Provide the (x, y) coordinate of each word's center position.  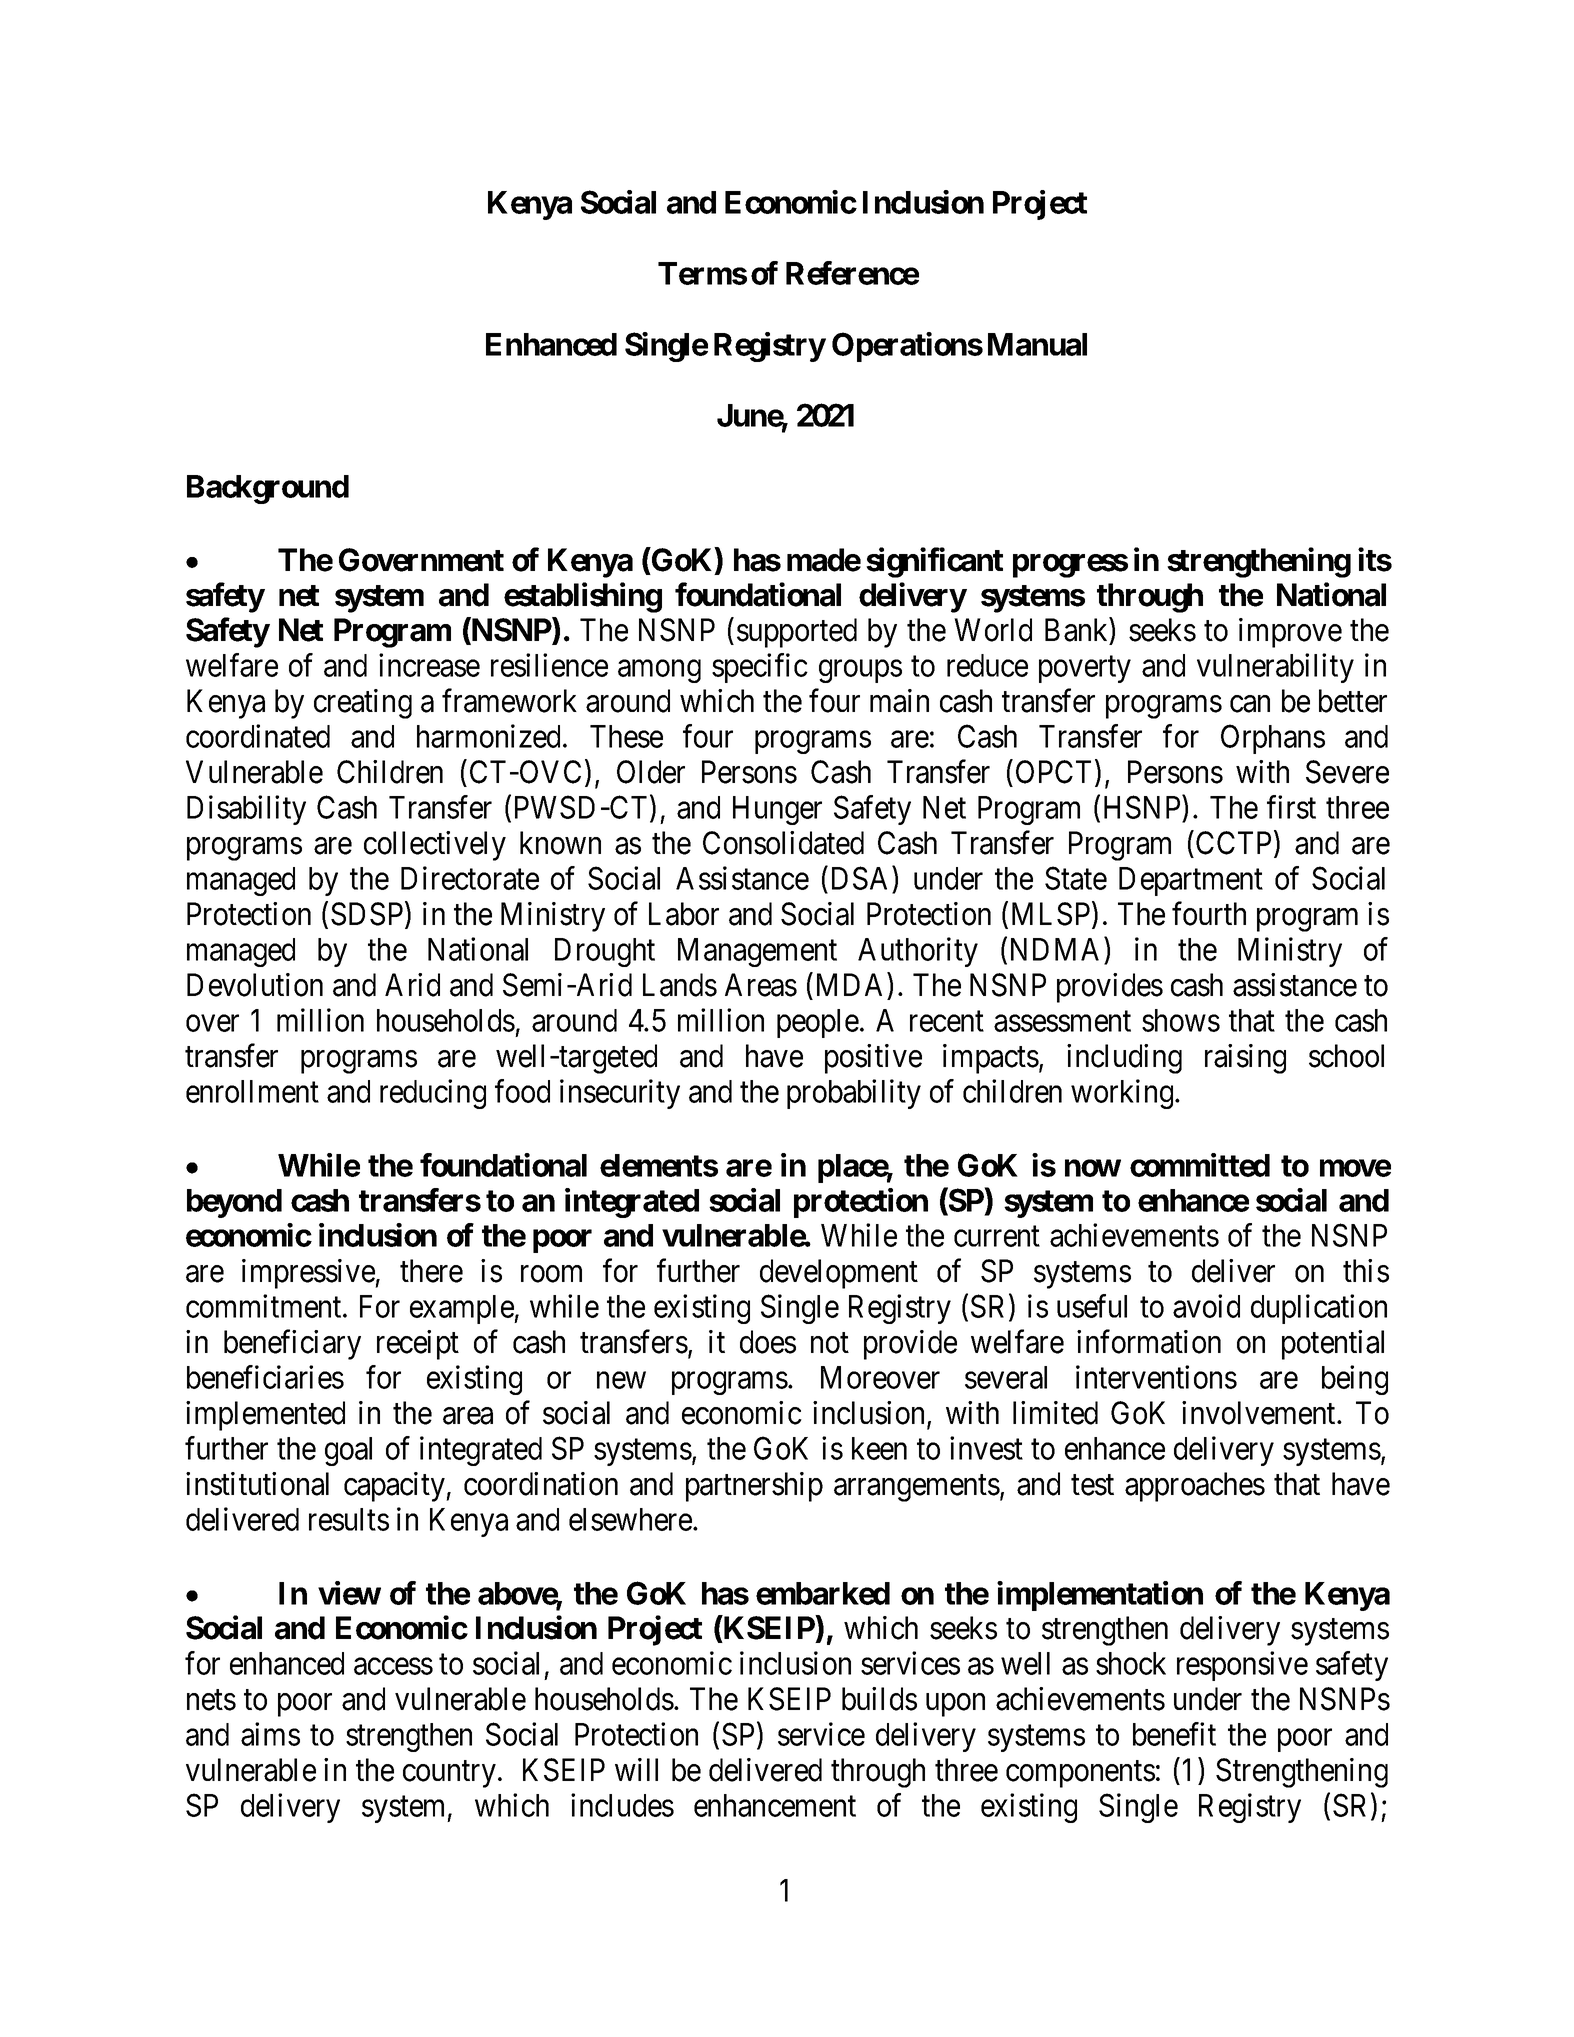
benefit (1174, 1734)
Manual (1037, 344)
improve (1290, 633)
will (636, 1769)
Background (268, 489)
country (449, 1774)
